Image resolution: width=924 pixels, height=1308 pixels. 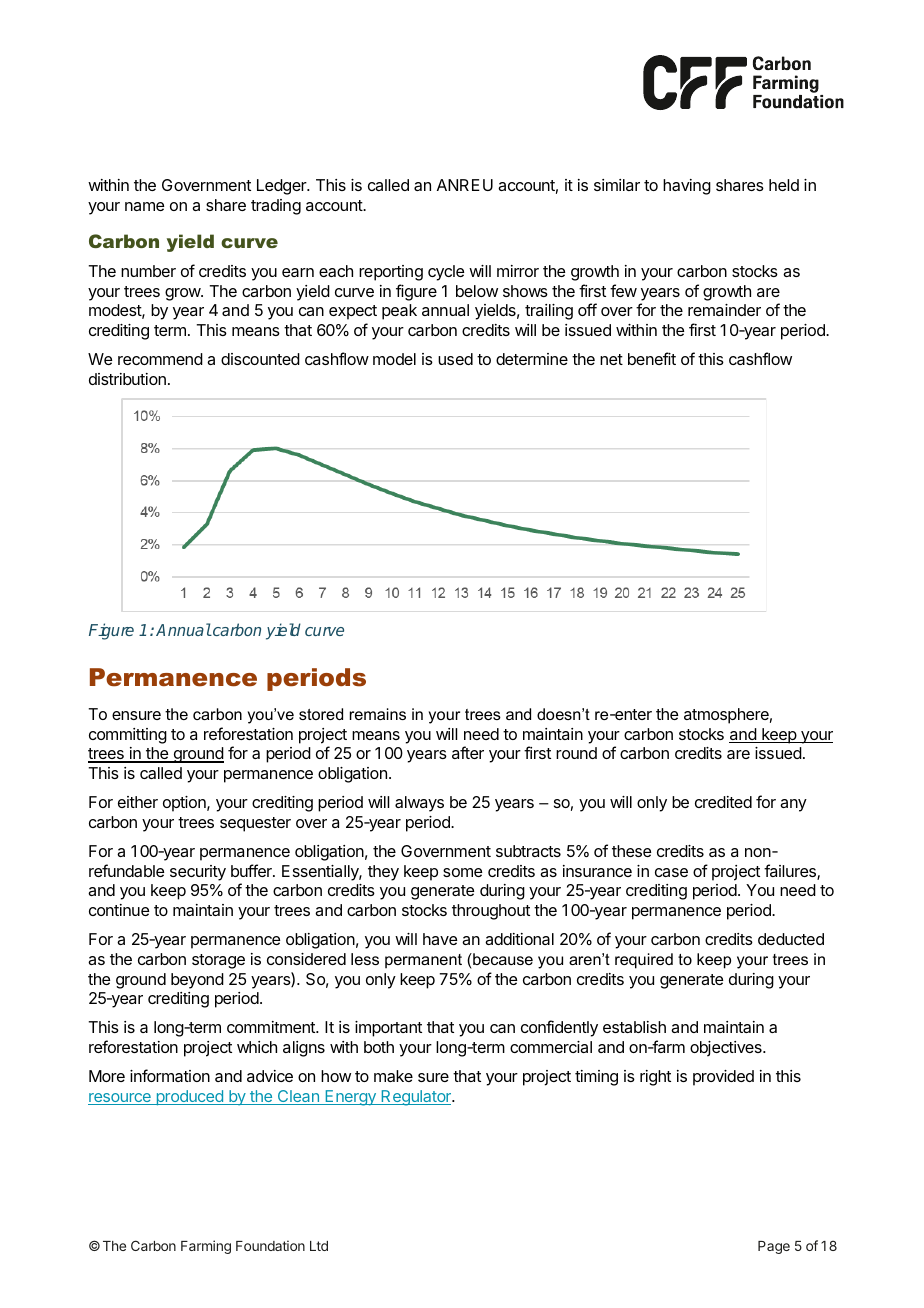 I want to click on remains, so click(x=378, y=714).
